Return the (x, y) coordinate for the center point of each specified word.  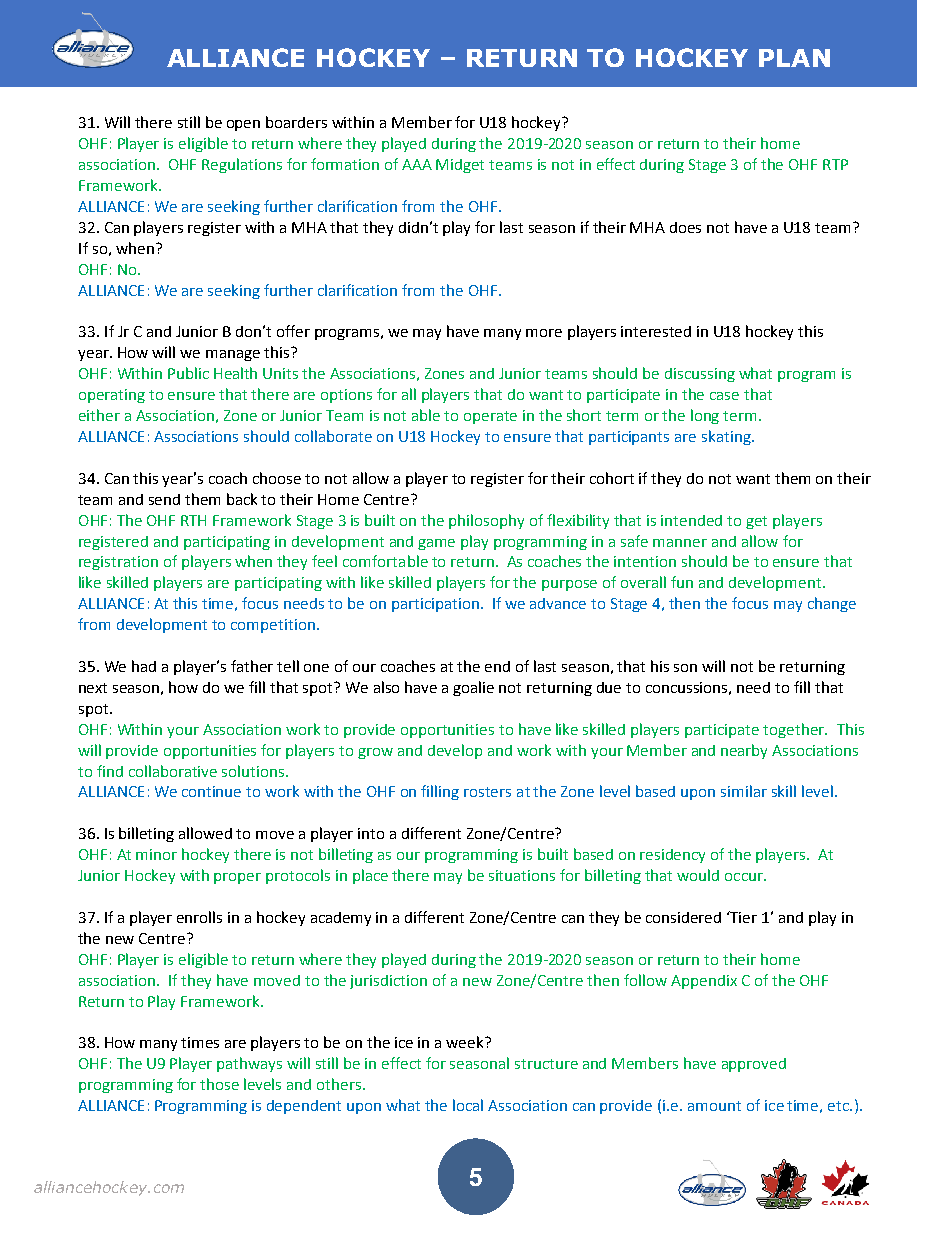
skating (727, 437)
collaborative (173, 771)
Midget (460, 166)
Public (188, 373)
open (243, 125)
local (468, 1105)
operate (490, 417)
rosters (487, 792)
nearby (744, 751)
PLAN (794, 58)
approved (754, 1065)
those (219, 1084)
